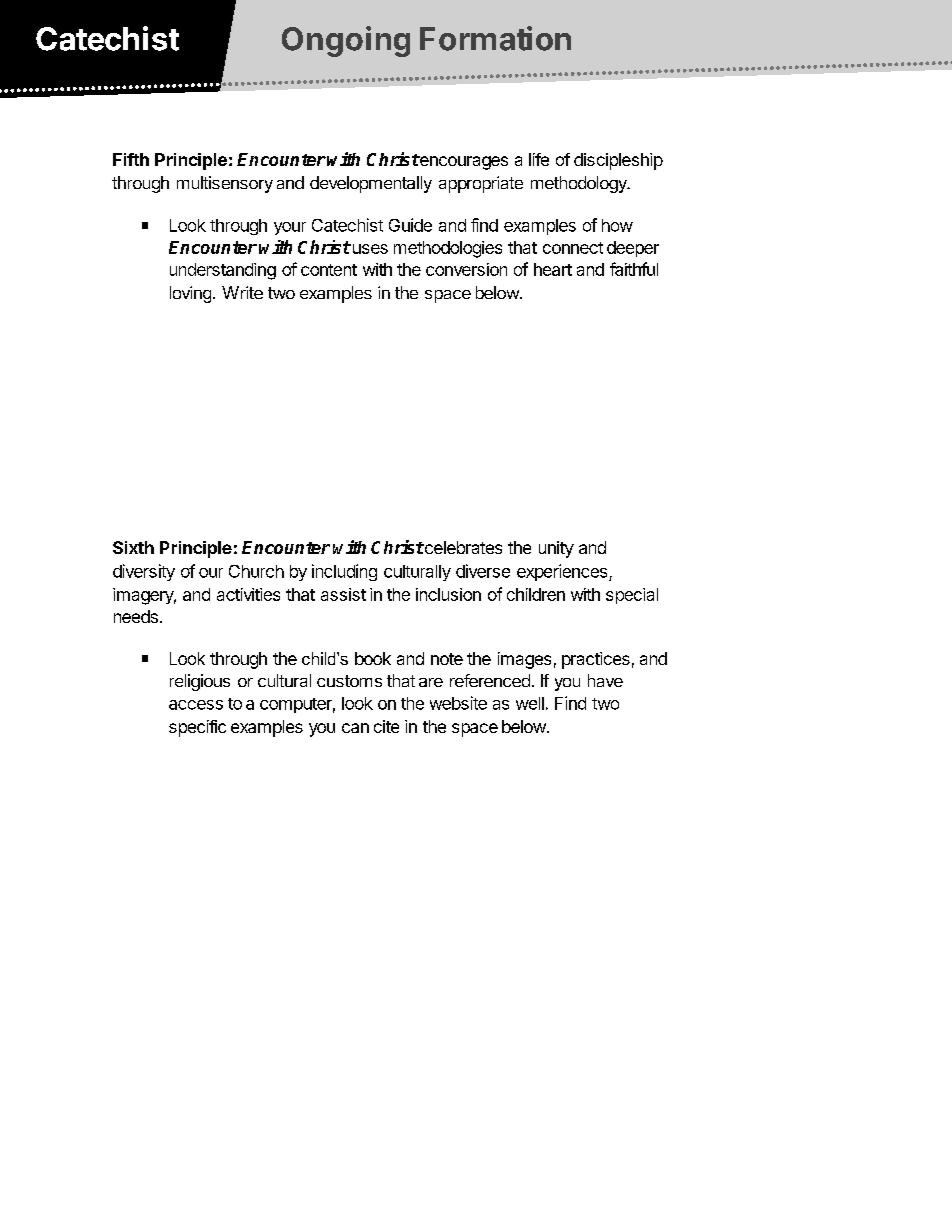  What do you see at coordinates (553, 269) in the document?
I see `heart` at bounding box center [553, 269].
